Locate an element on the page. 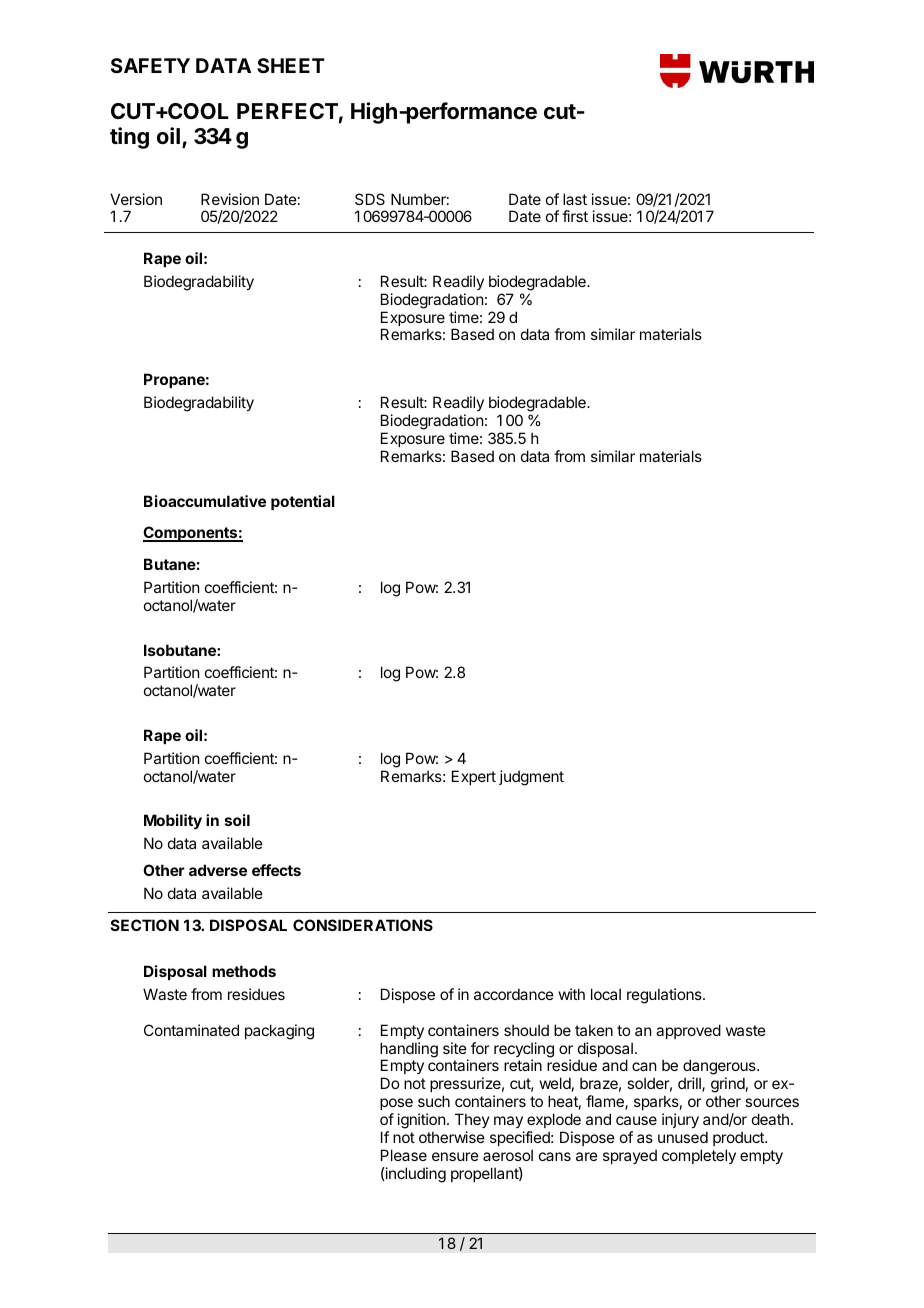 The image size is (924, 1308). soil is located at coordinates (237, 820).
